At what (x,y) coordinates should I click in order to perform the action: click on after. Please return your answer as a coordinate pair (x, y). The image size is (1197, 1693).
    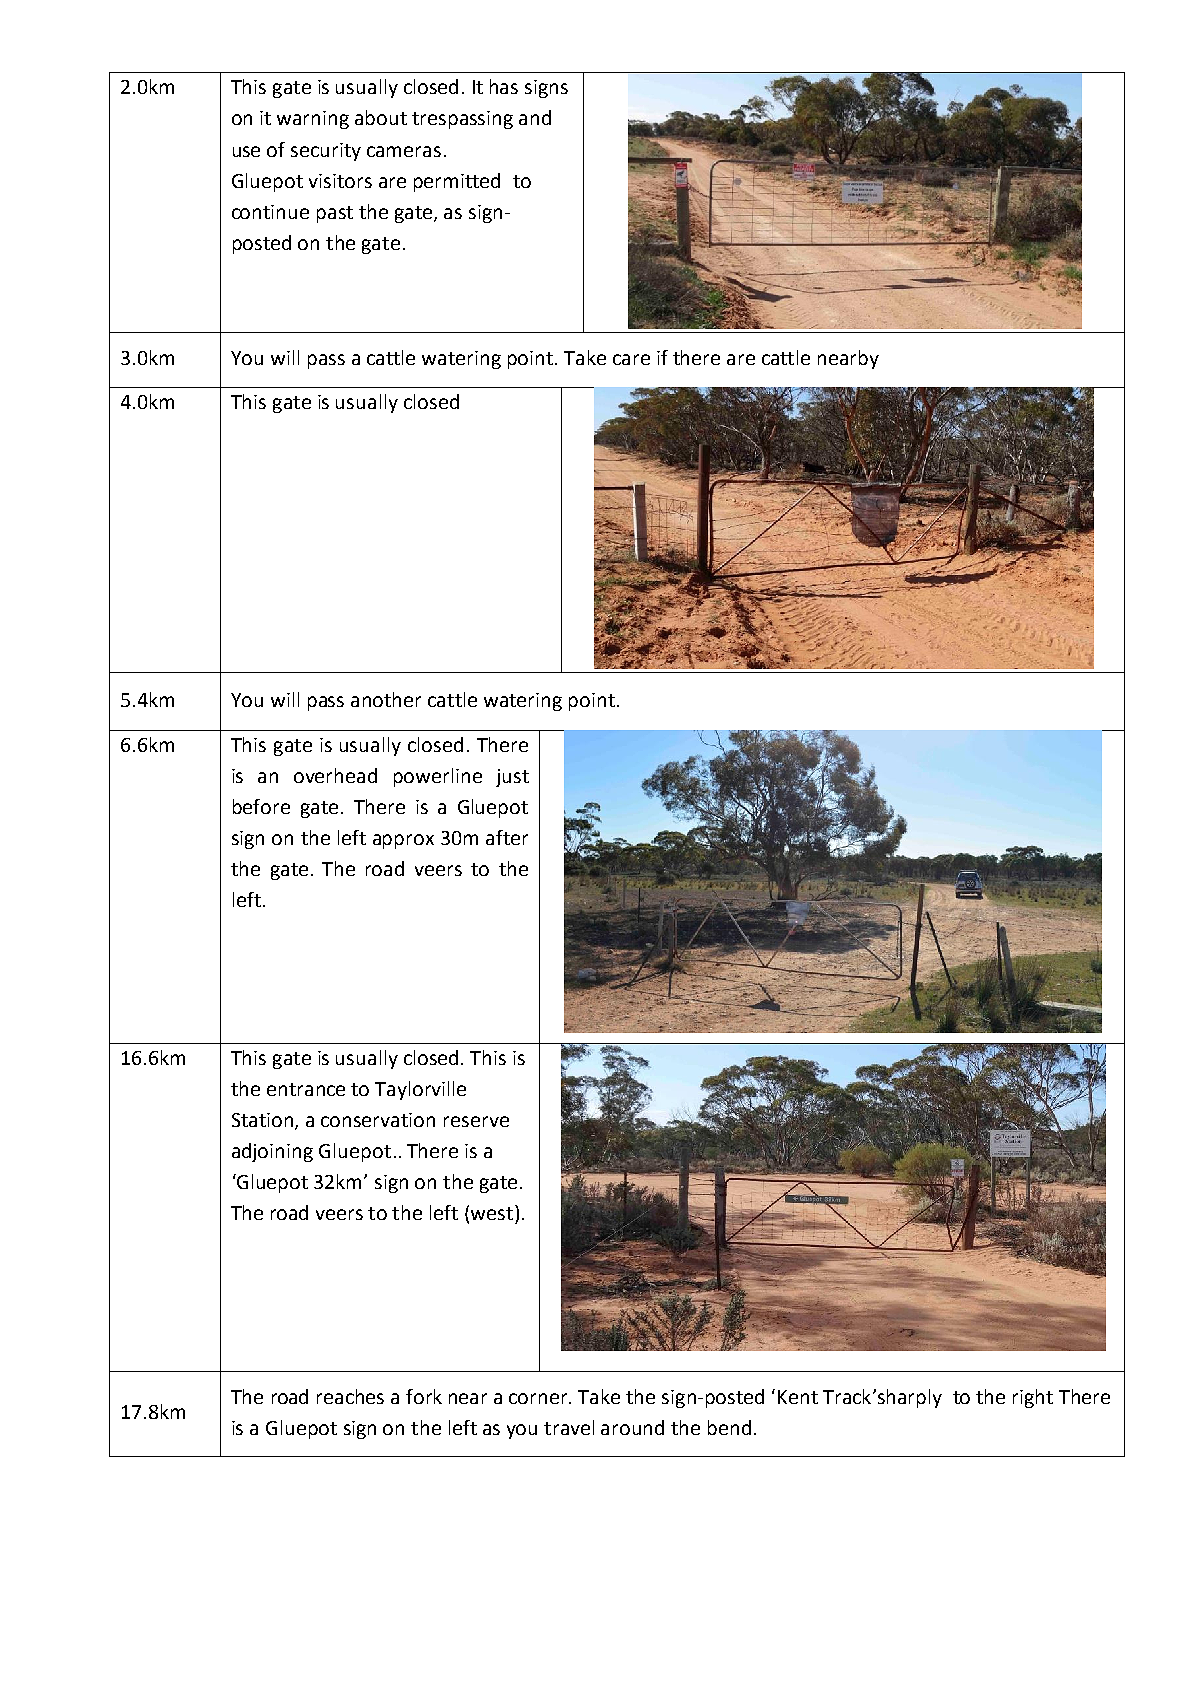
    Looking at the image, I should click on (507, 837).
